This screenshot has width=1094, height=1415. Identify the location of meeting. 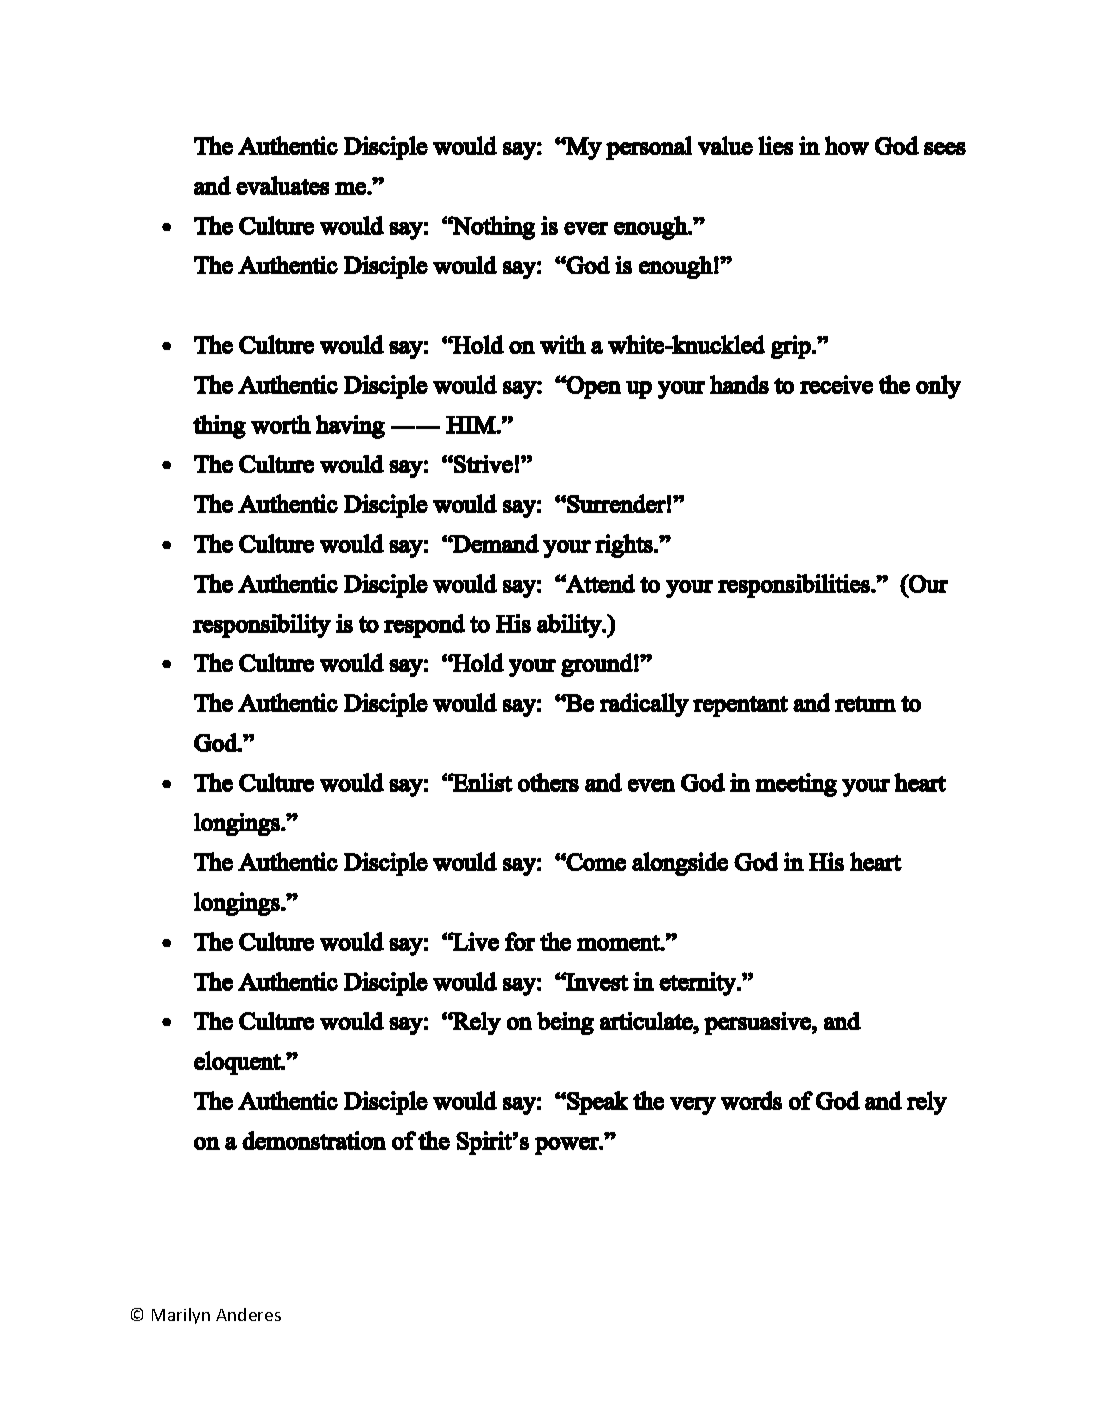
(796, 785).
